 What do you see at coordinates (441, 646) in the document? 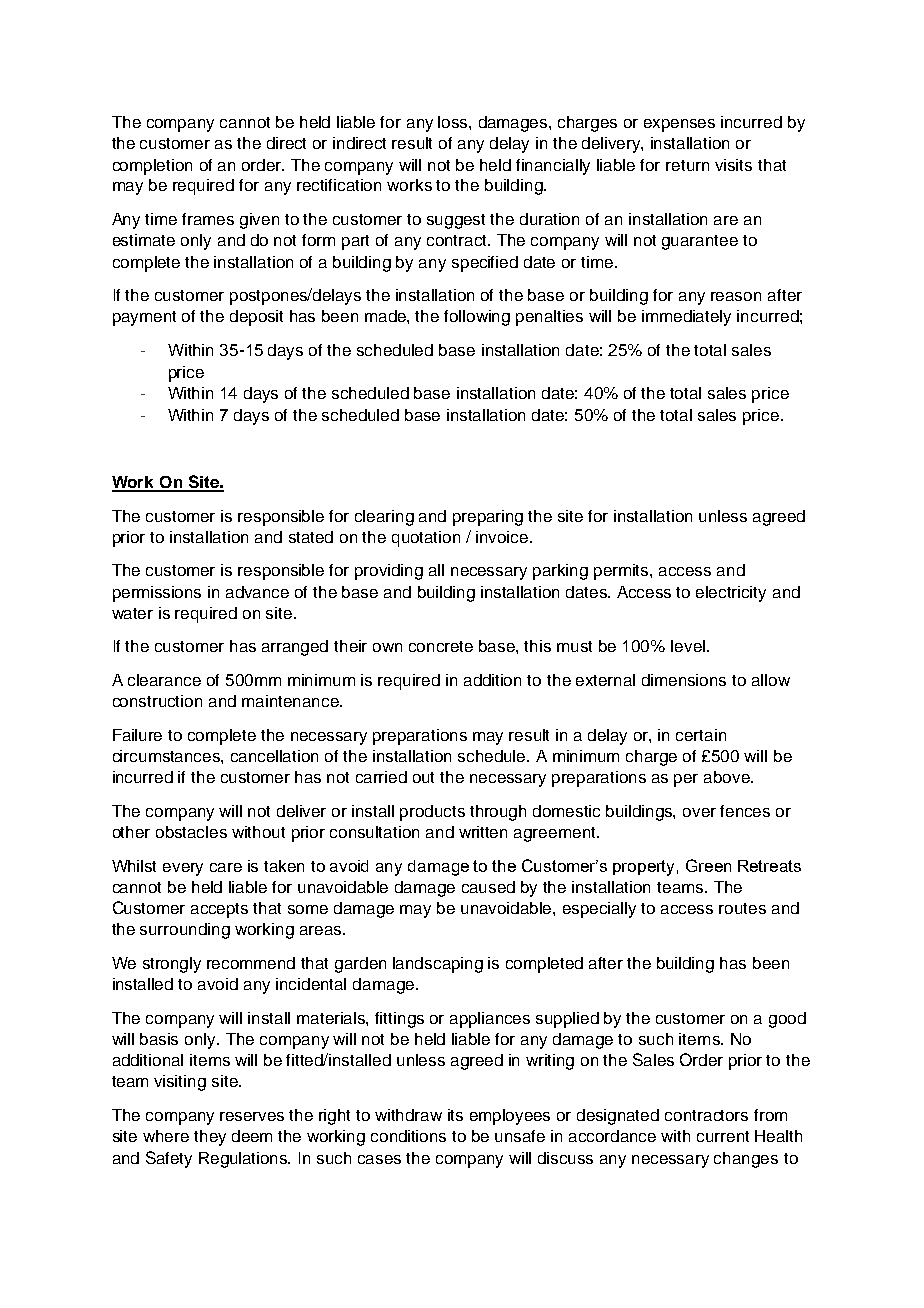
I see `concrete` at bounding box center [441, 646].
